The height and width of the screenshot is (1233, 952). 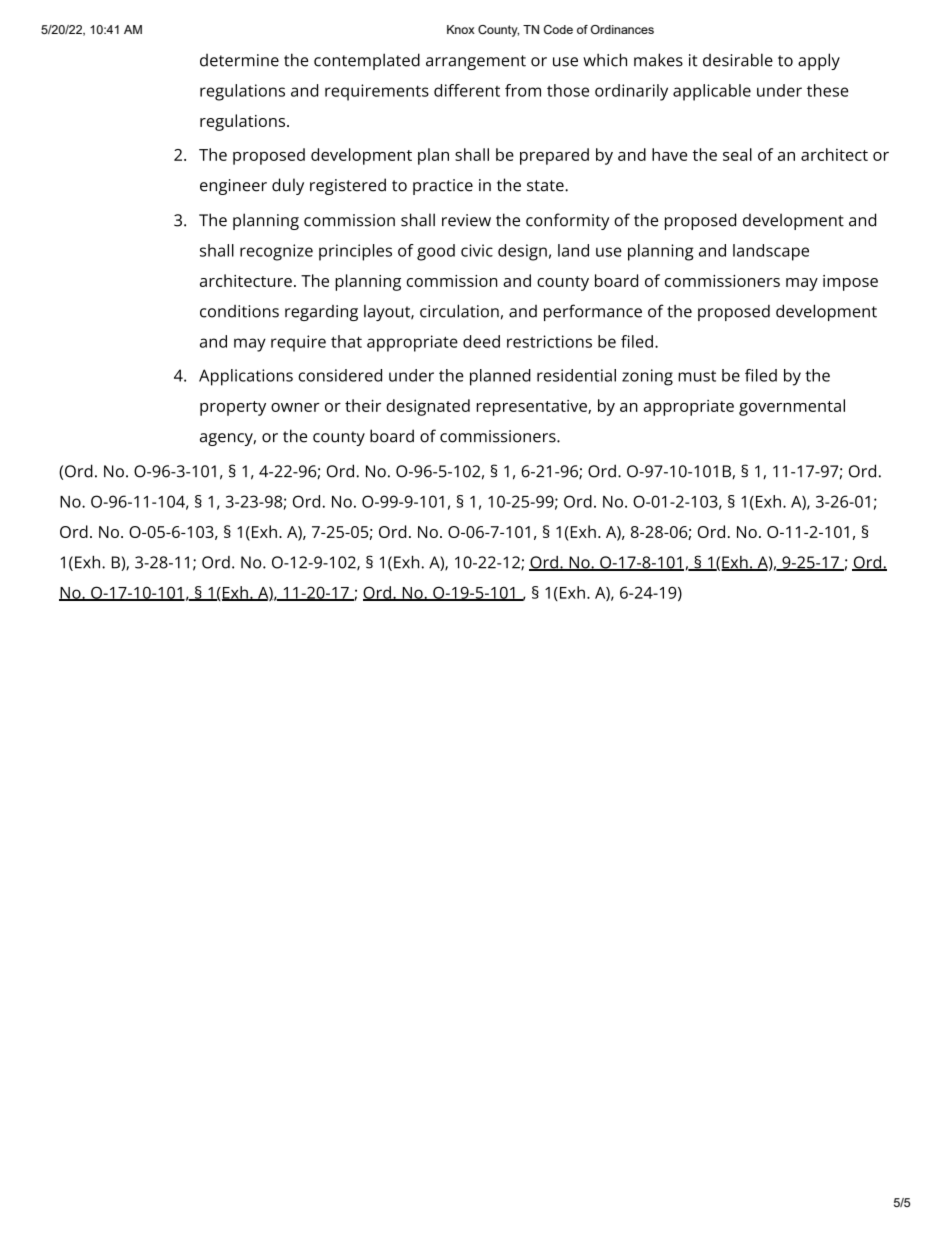 What do you see at coordinates (850, 283) in the screenshot?
I see `impose` at bounding box center [850, 283].
